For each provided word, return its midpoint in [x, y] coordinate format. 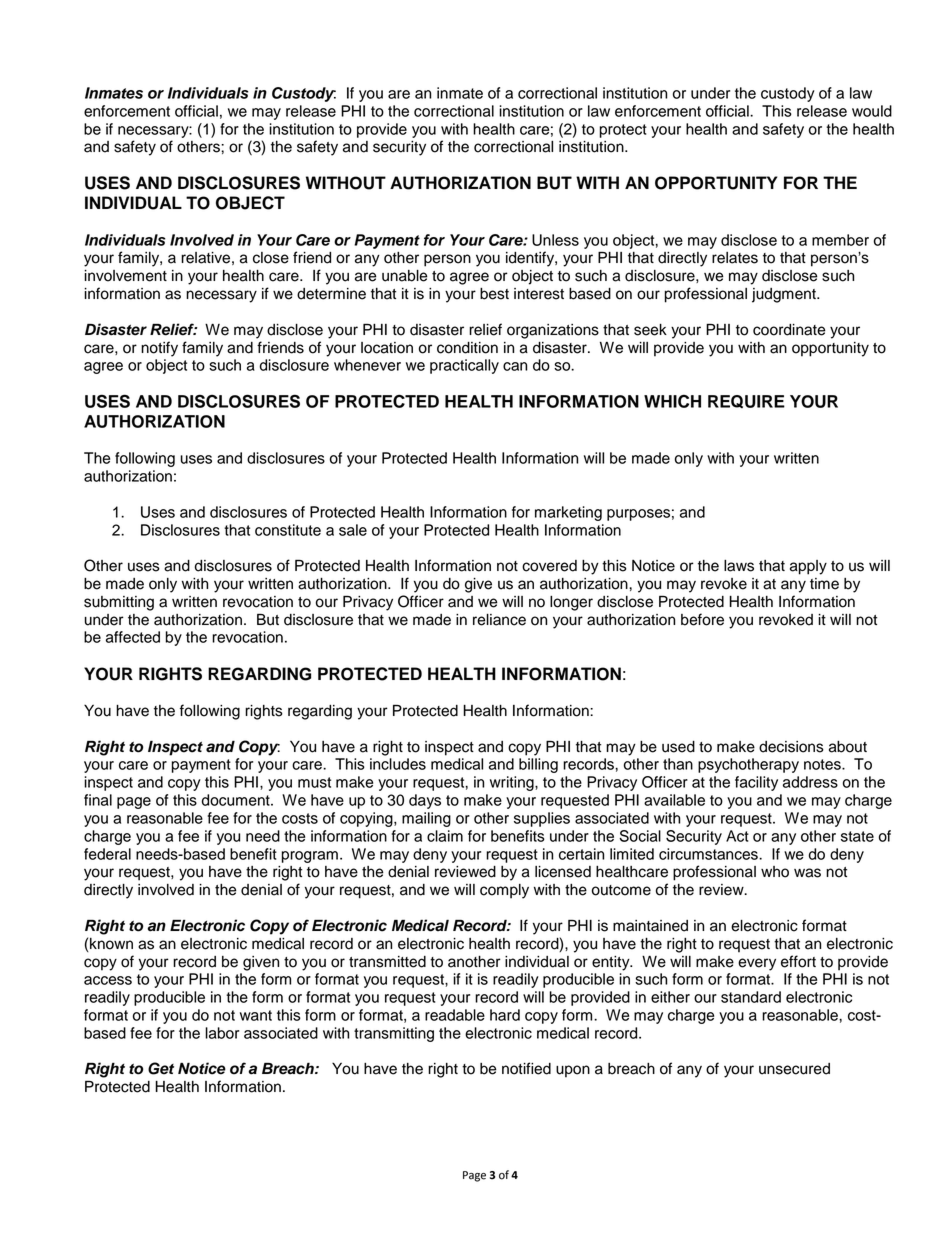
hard [505, 1015]
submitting [119, 603]
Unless [555, 240]
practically [464, 366]
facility [756, 783]
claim [445, 836]
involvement [125, 276]
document [237, 800]
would [872, 111]
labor [222, 1033]
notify [159, 349]
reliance [499, 620]
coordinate [789, 330]
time [824, 584]
